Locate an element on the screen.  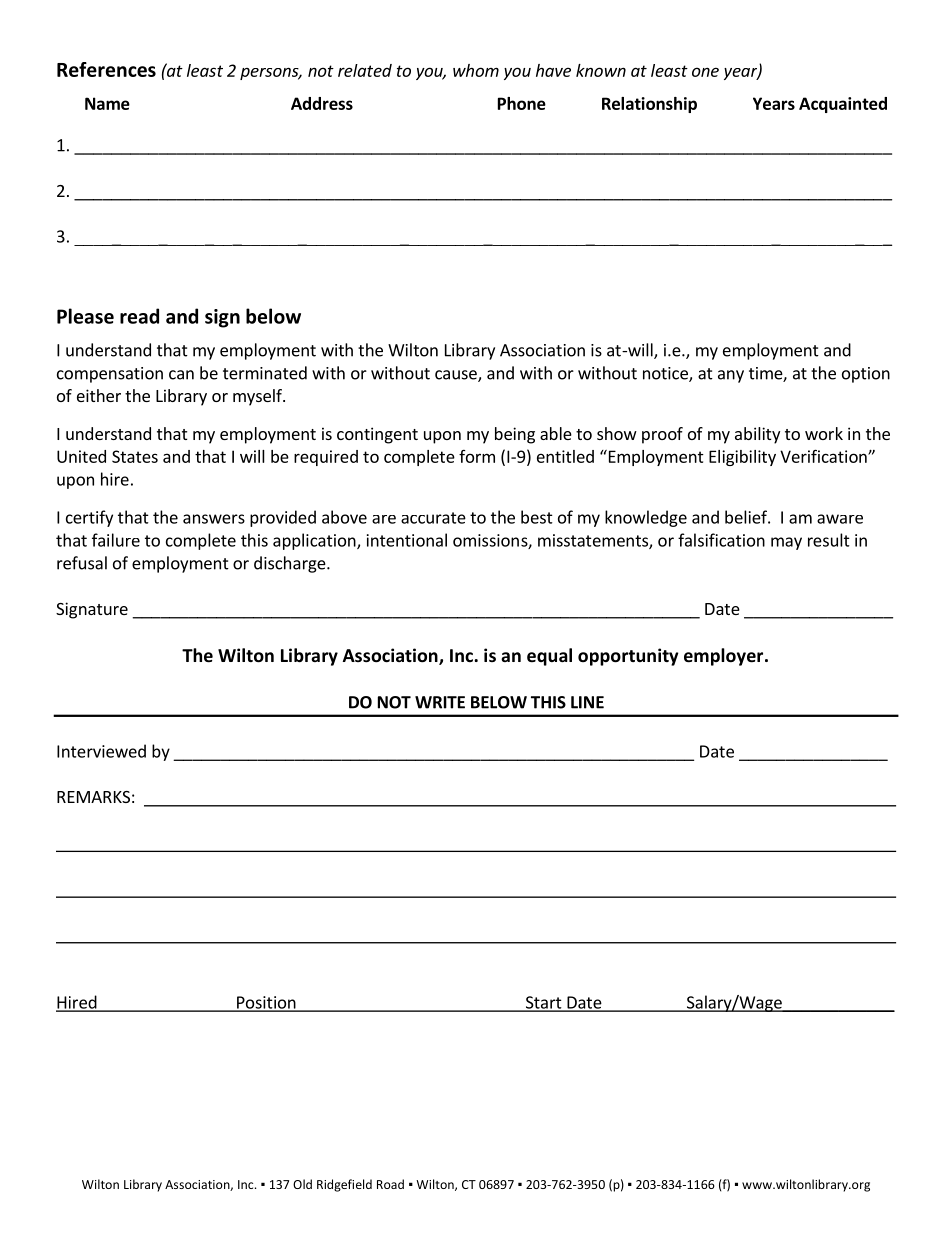
Road is located at coordinates (390, 1184).
